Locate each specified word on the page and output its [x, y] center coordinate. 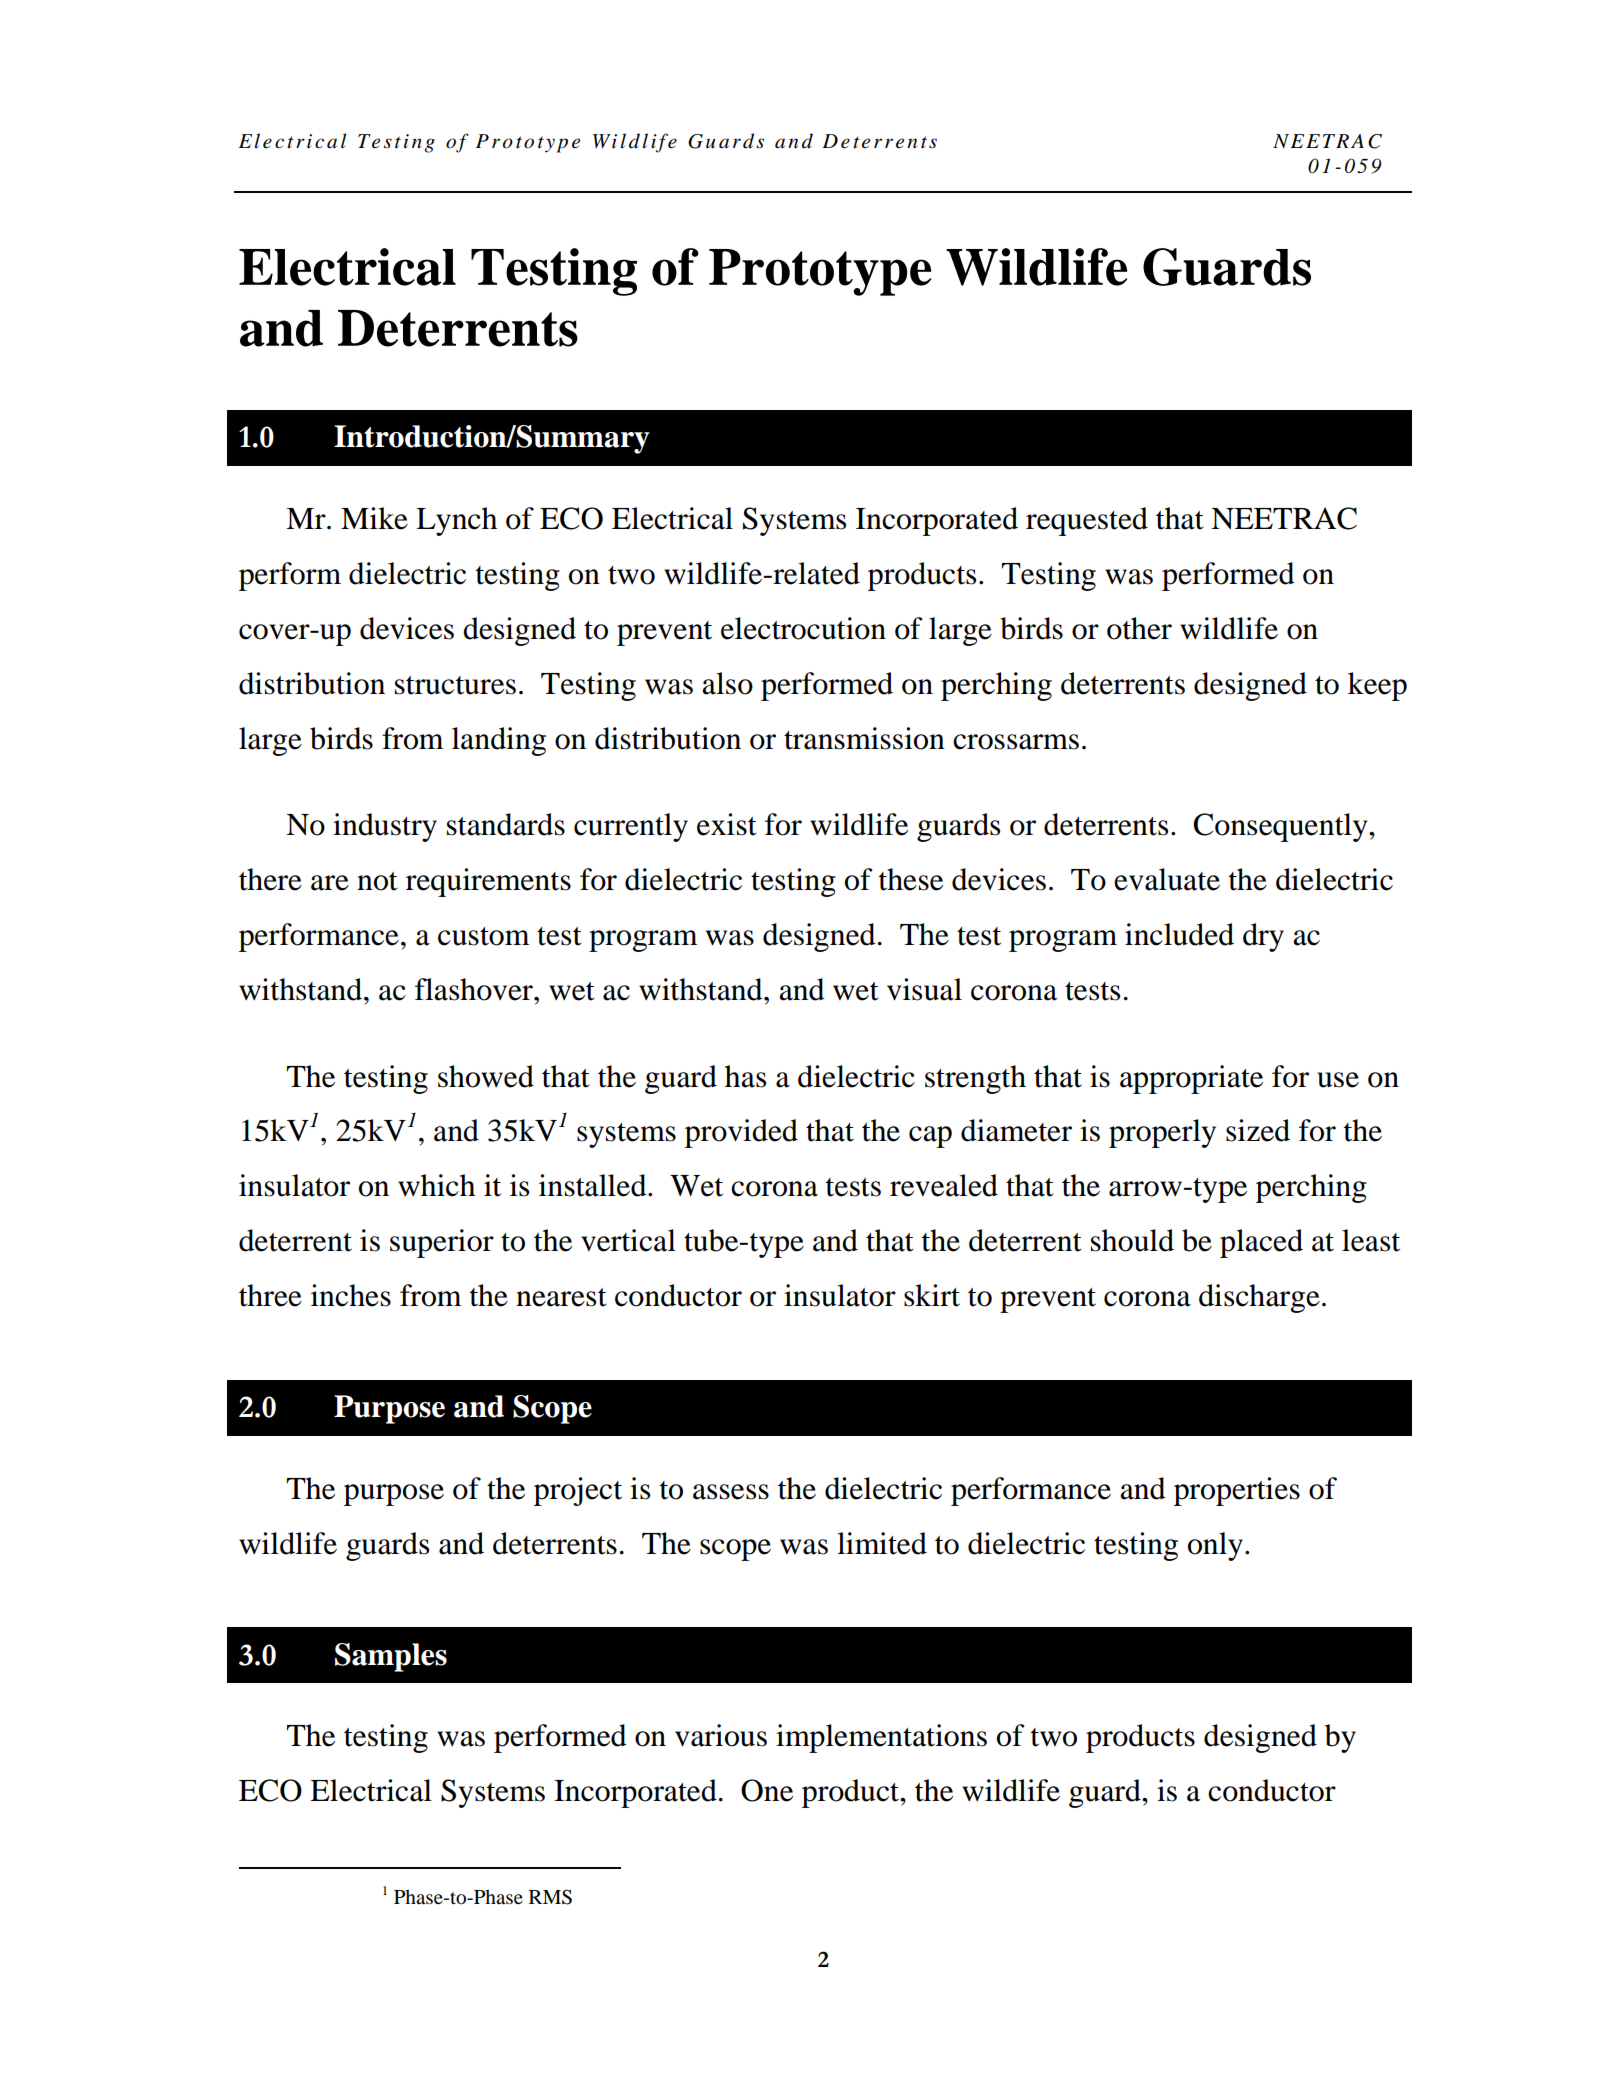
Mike [374, 518]
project [578, 1491]
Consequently [1281, 827]
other [1139, 628]
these [911, 879]
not [377, 881]
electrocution [803, 628]
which [436, 1185]
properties [1237, 1491]
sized [1258, 1130]
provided [741, 1133]
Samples [391, 1657]
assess [731, 1492]
